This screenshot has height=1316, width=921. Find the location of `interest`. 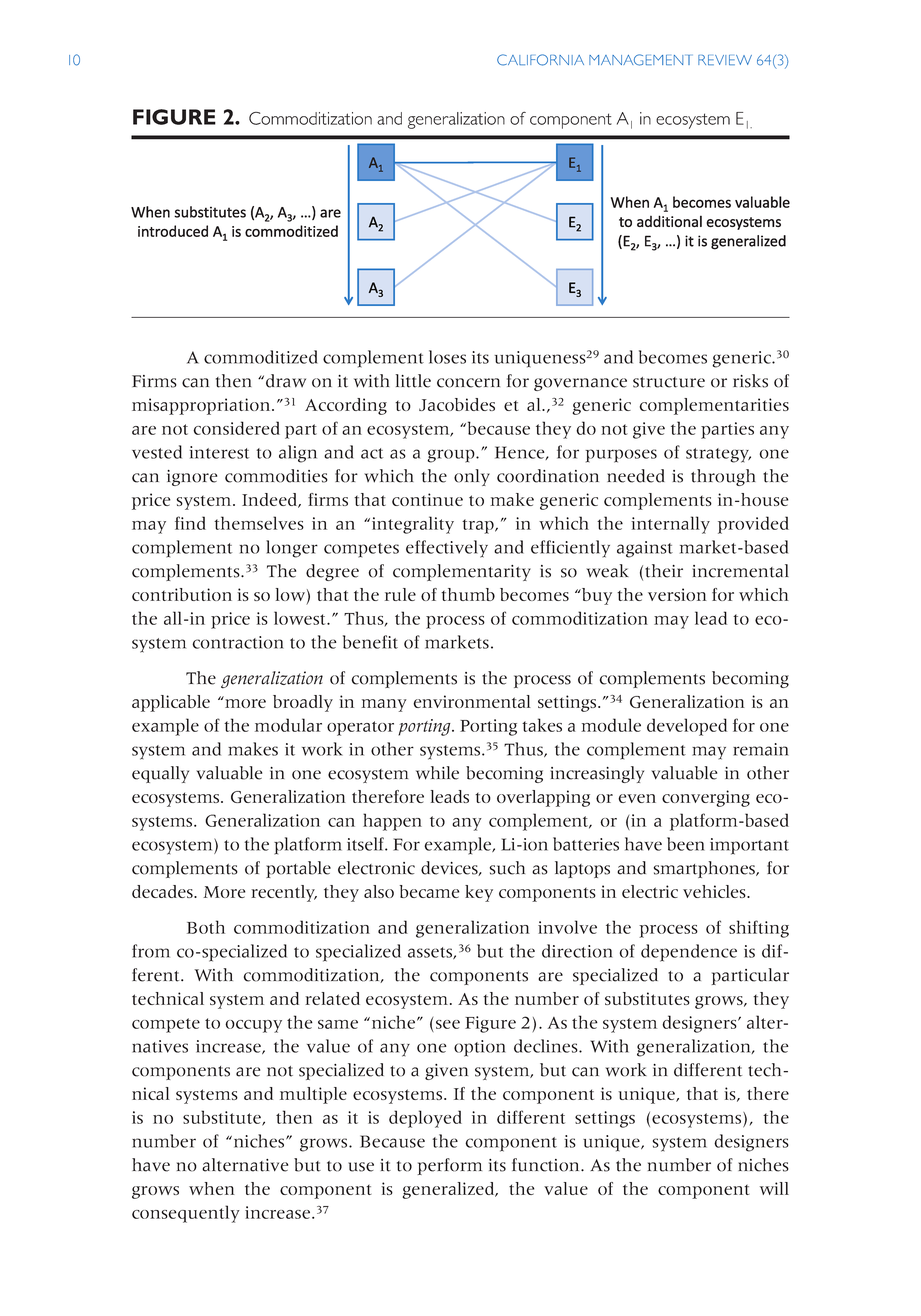

interest is located at coordinates (219, 452).
